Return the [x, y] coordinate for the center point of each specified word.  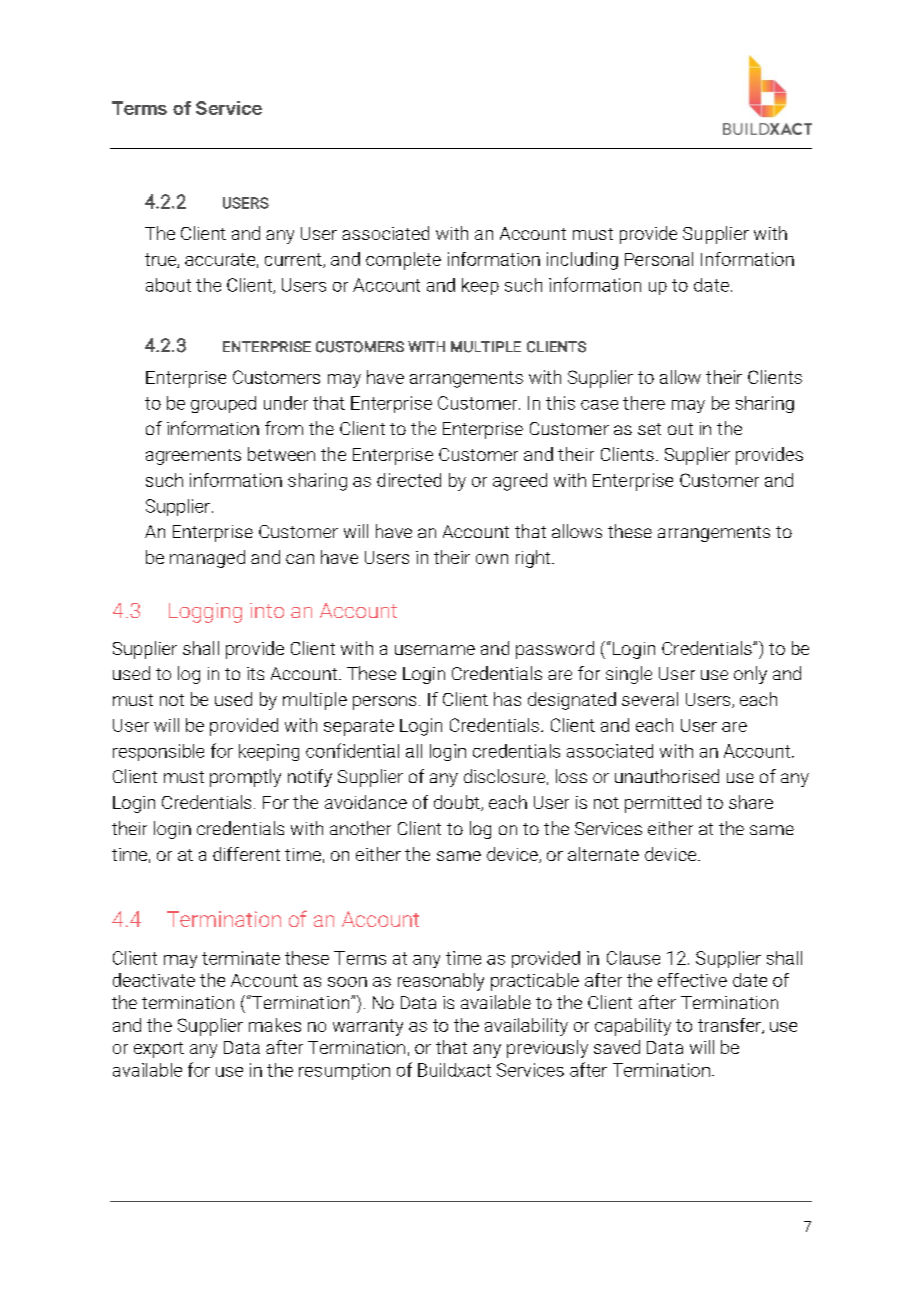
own [492, 559]
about [168, 285]
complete [403, 261]
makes [275, 1025]
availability [526, 1027]
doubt [458, 803]
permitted [663, 804]
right [534, 559]
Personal [659, 259]
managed [207, 559]
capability [633, 1027]
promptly [245, 778]
